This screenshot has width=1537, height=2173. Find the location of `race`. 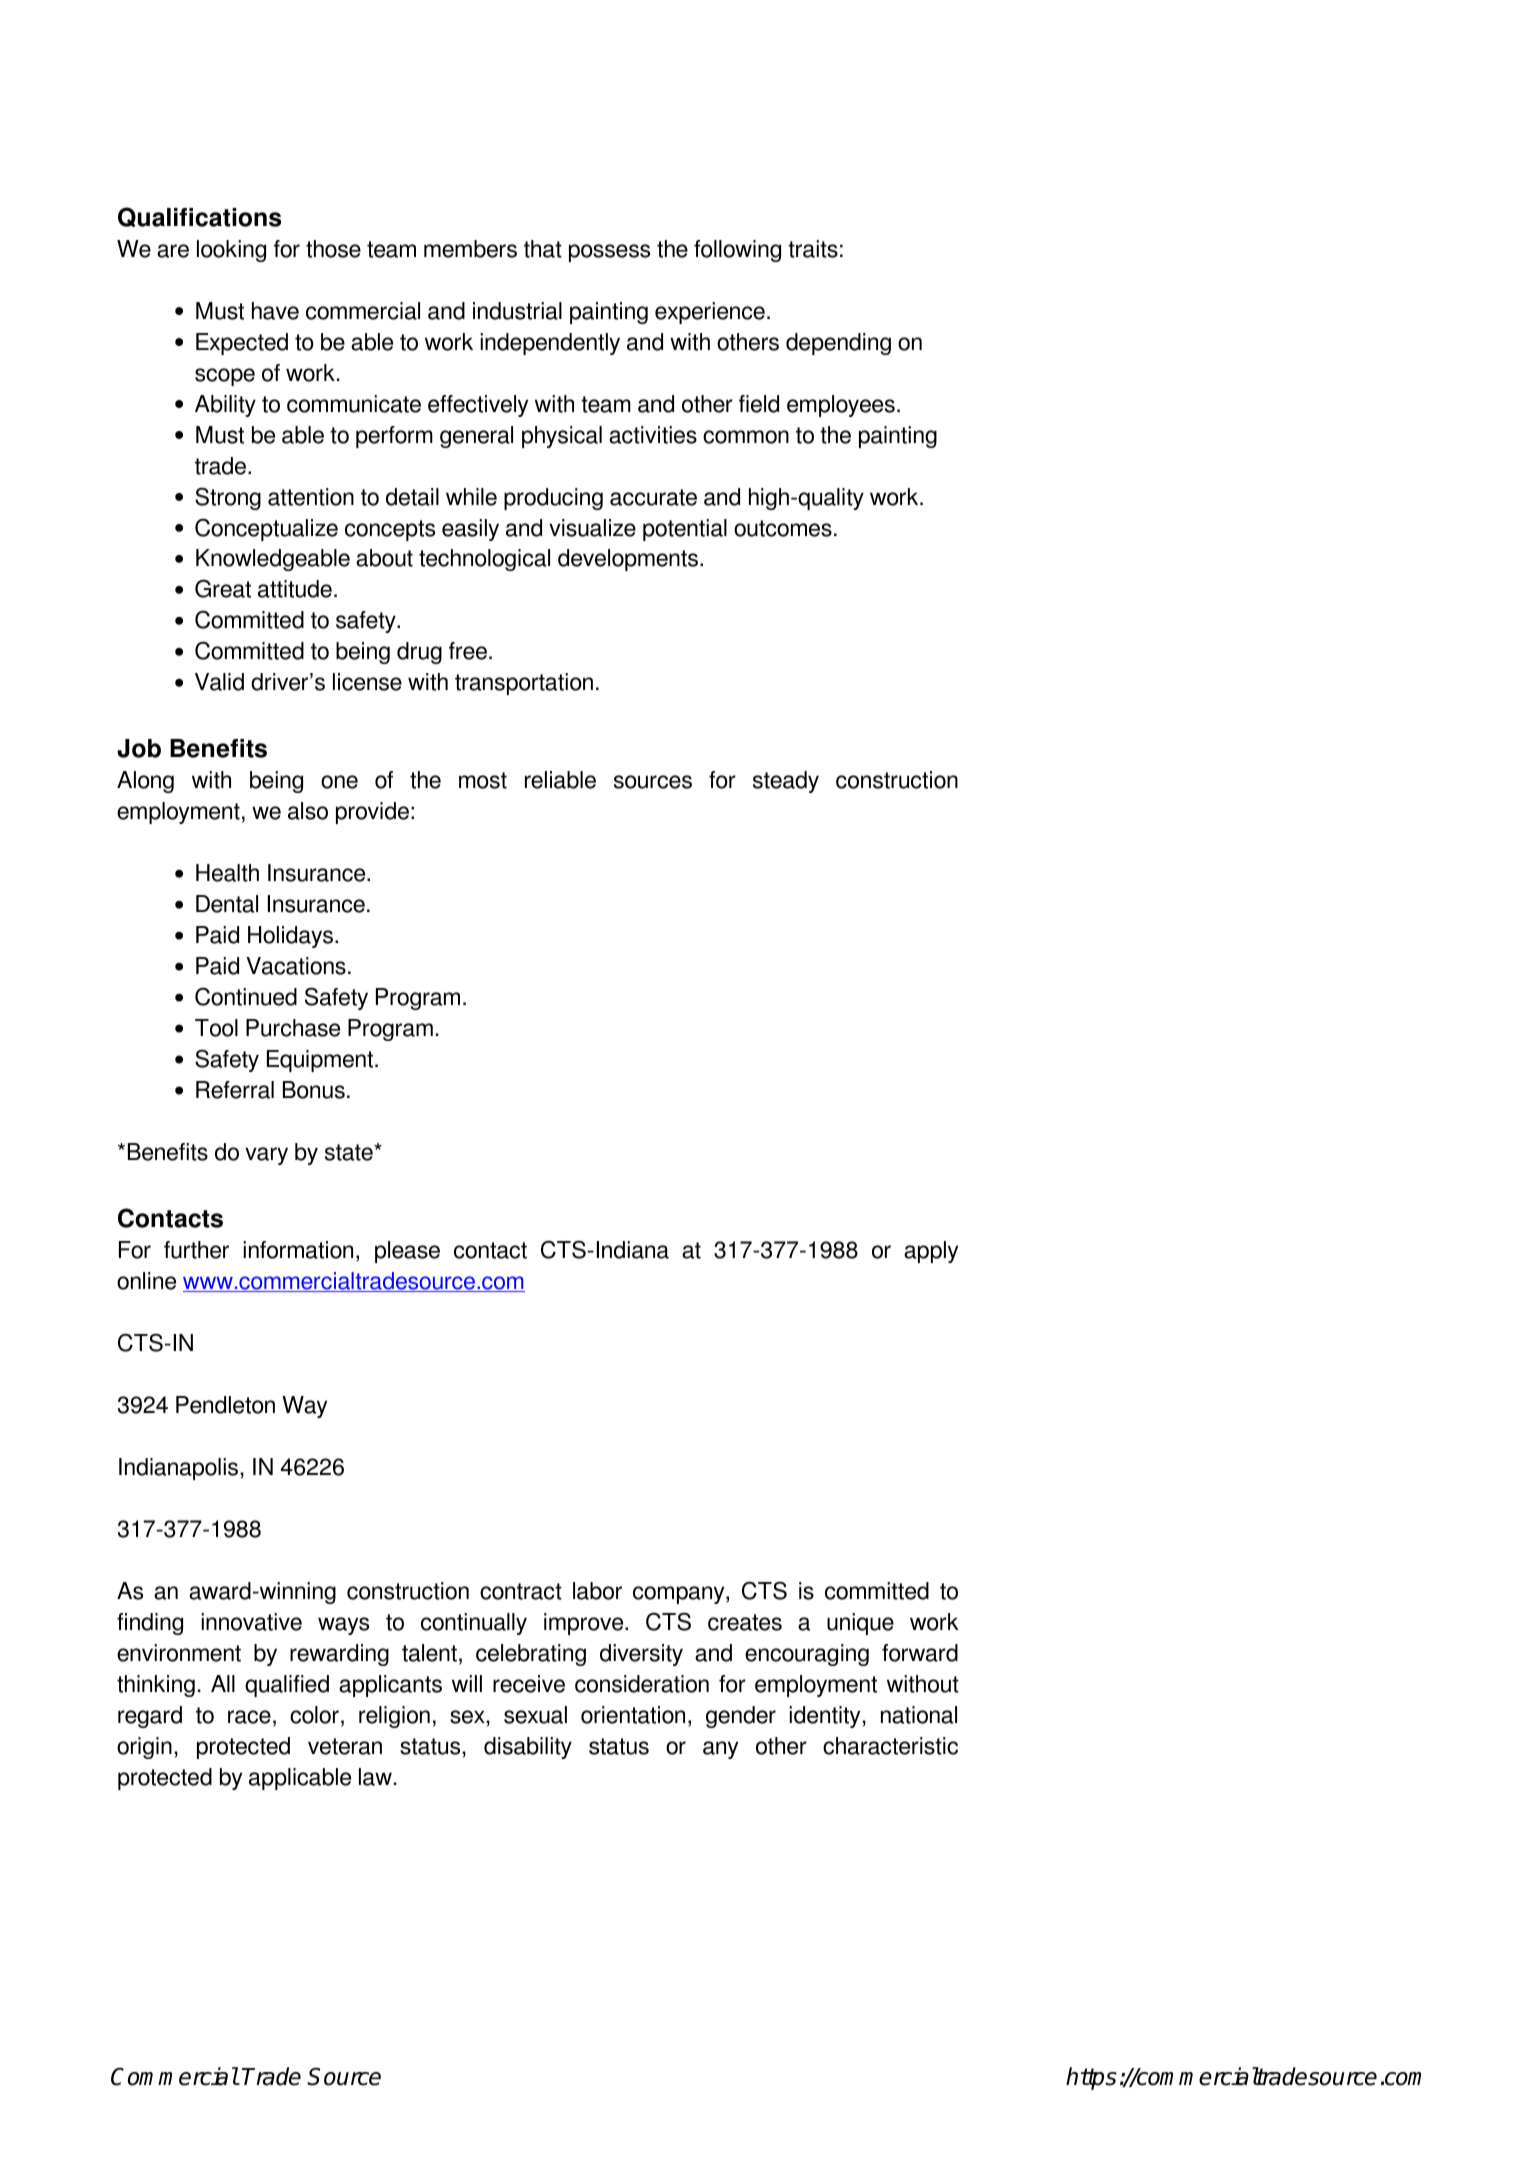

race is located at coordinates (249, 1717).
